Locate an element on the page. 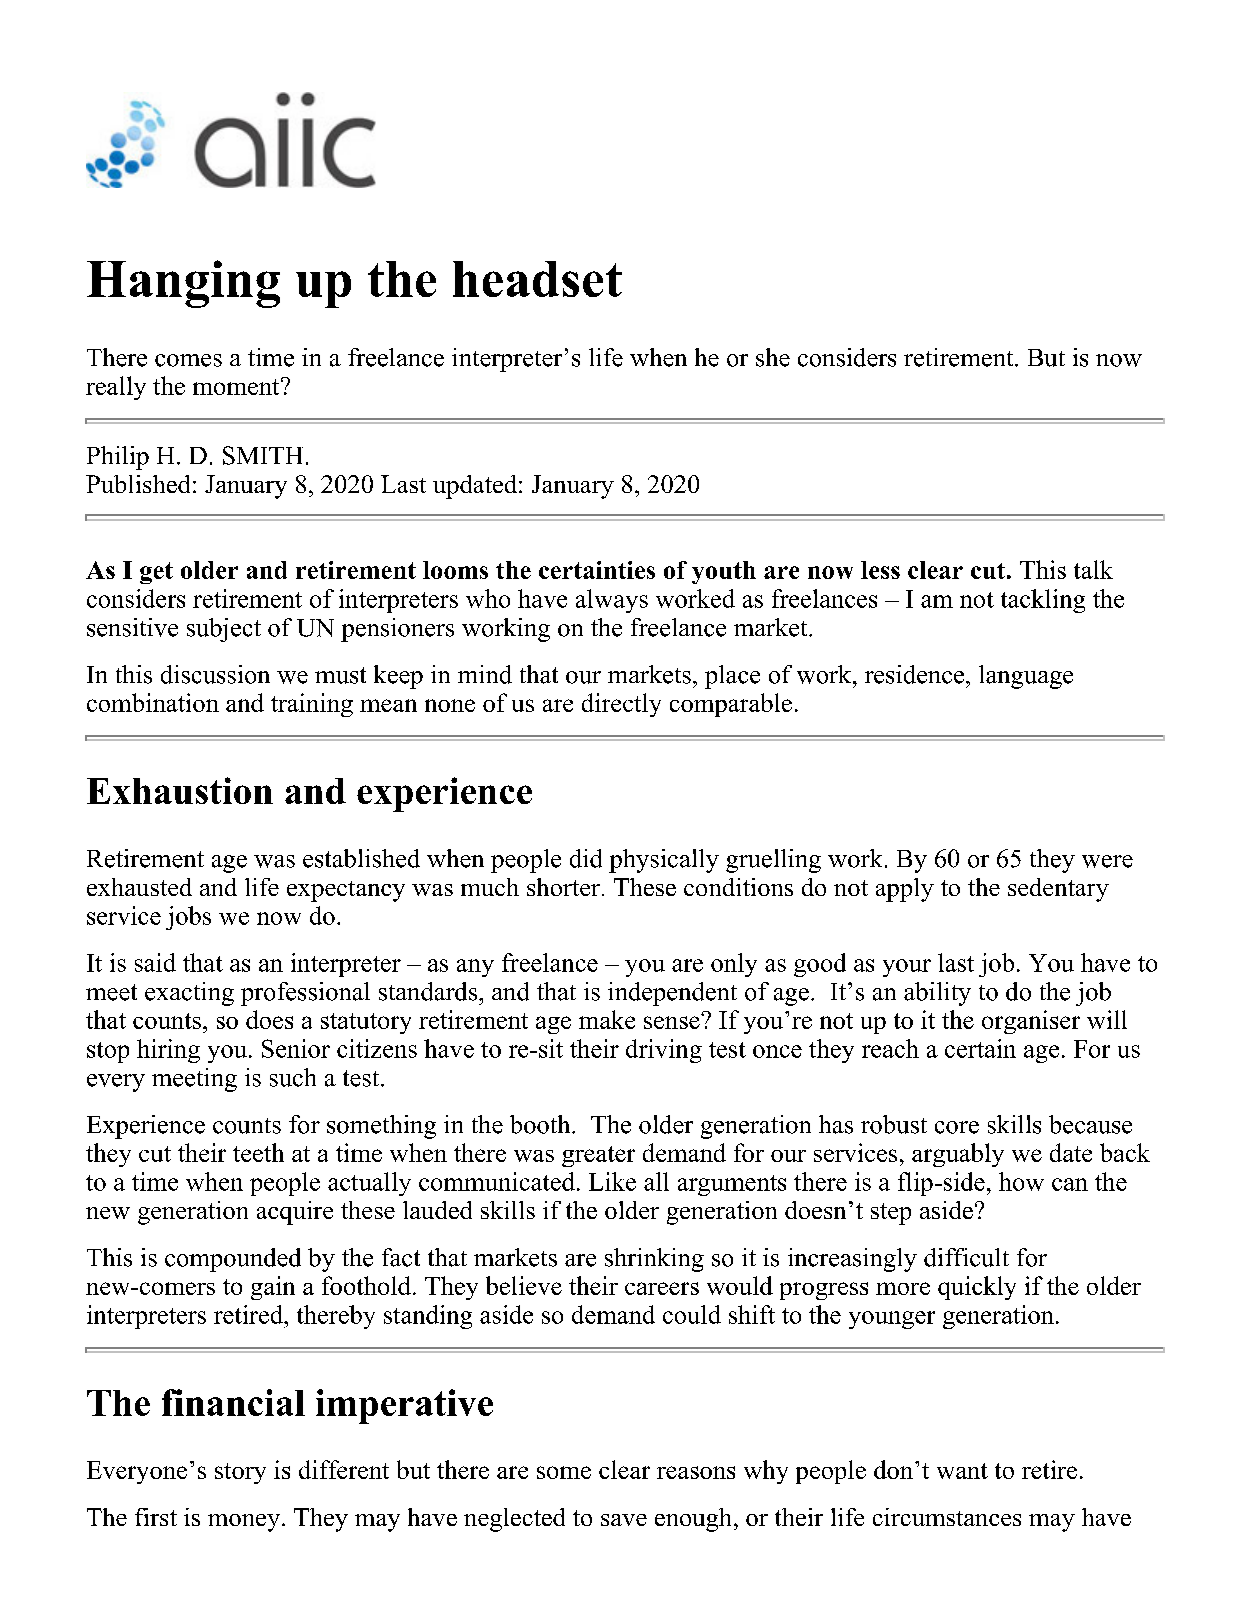 This document has height=1620, width=1252. core is located at coordinates (957, 1127).
